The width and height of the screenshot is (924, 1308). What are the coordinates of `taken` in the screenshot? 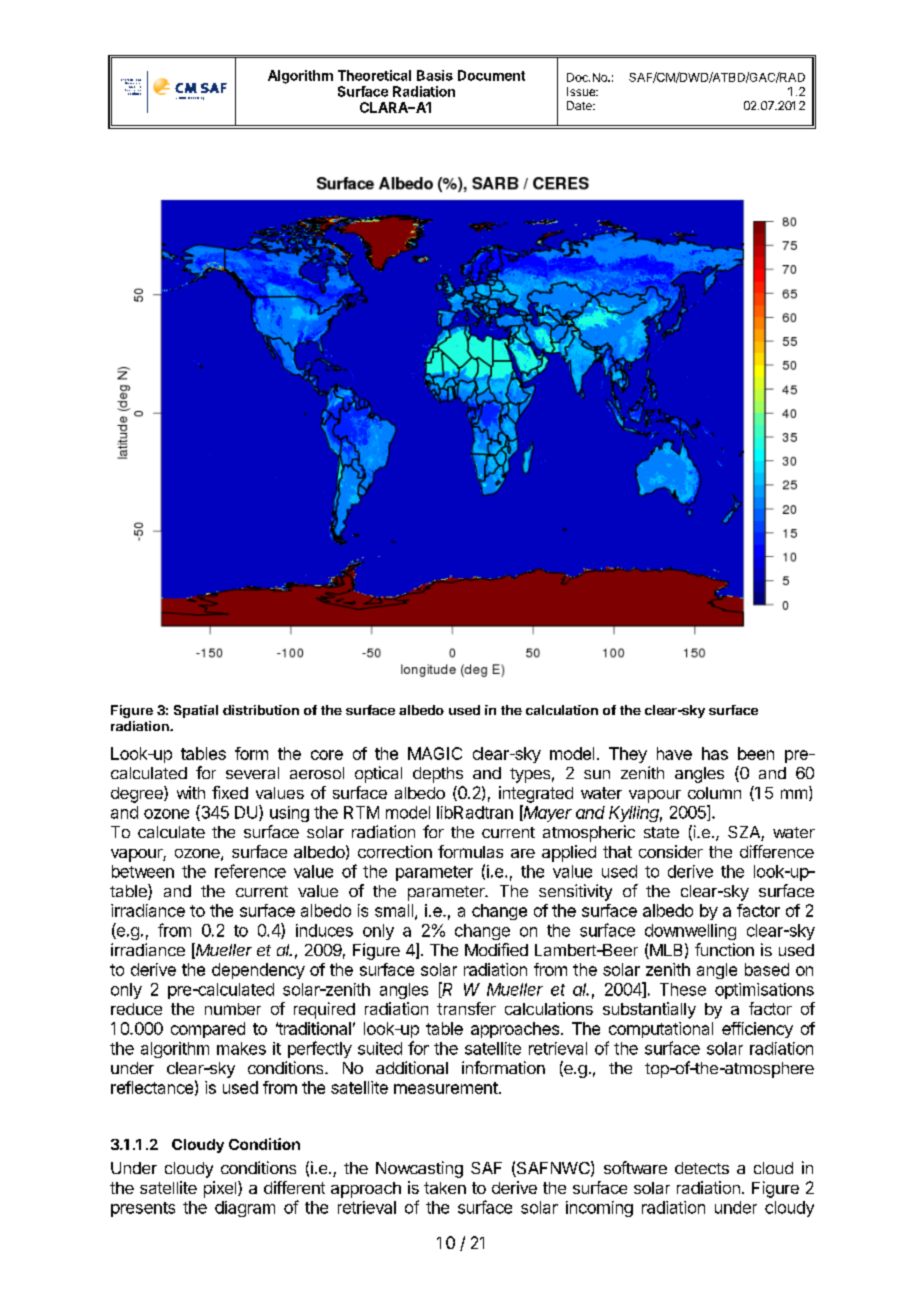 It's located at (445, 1188).
